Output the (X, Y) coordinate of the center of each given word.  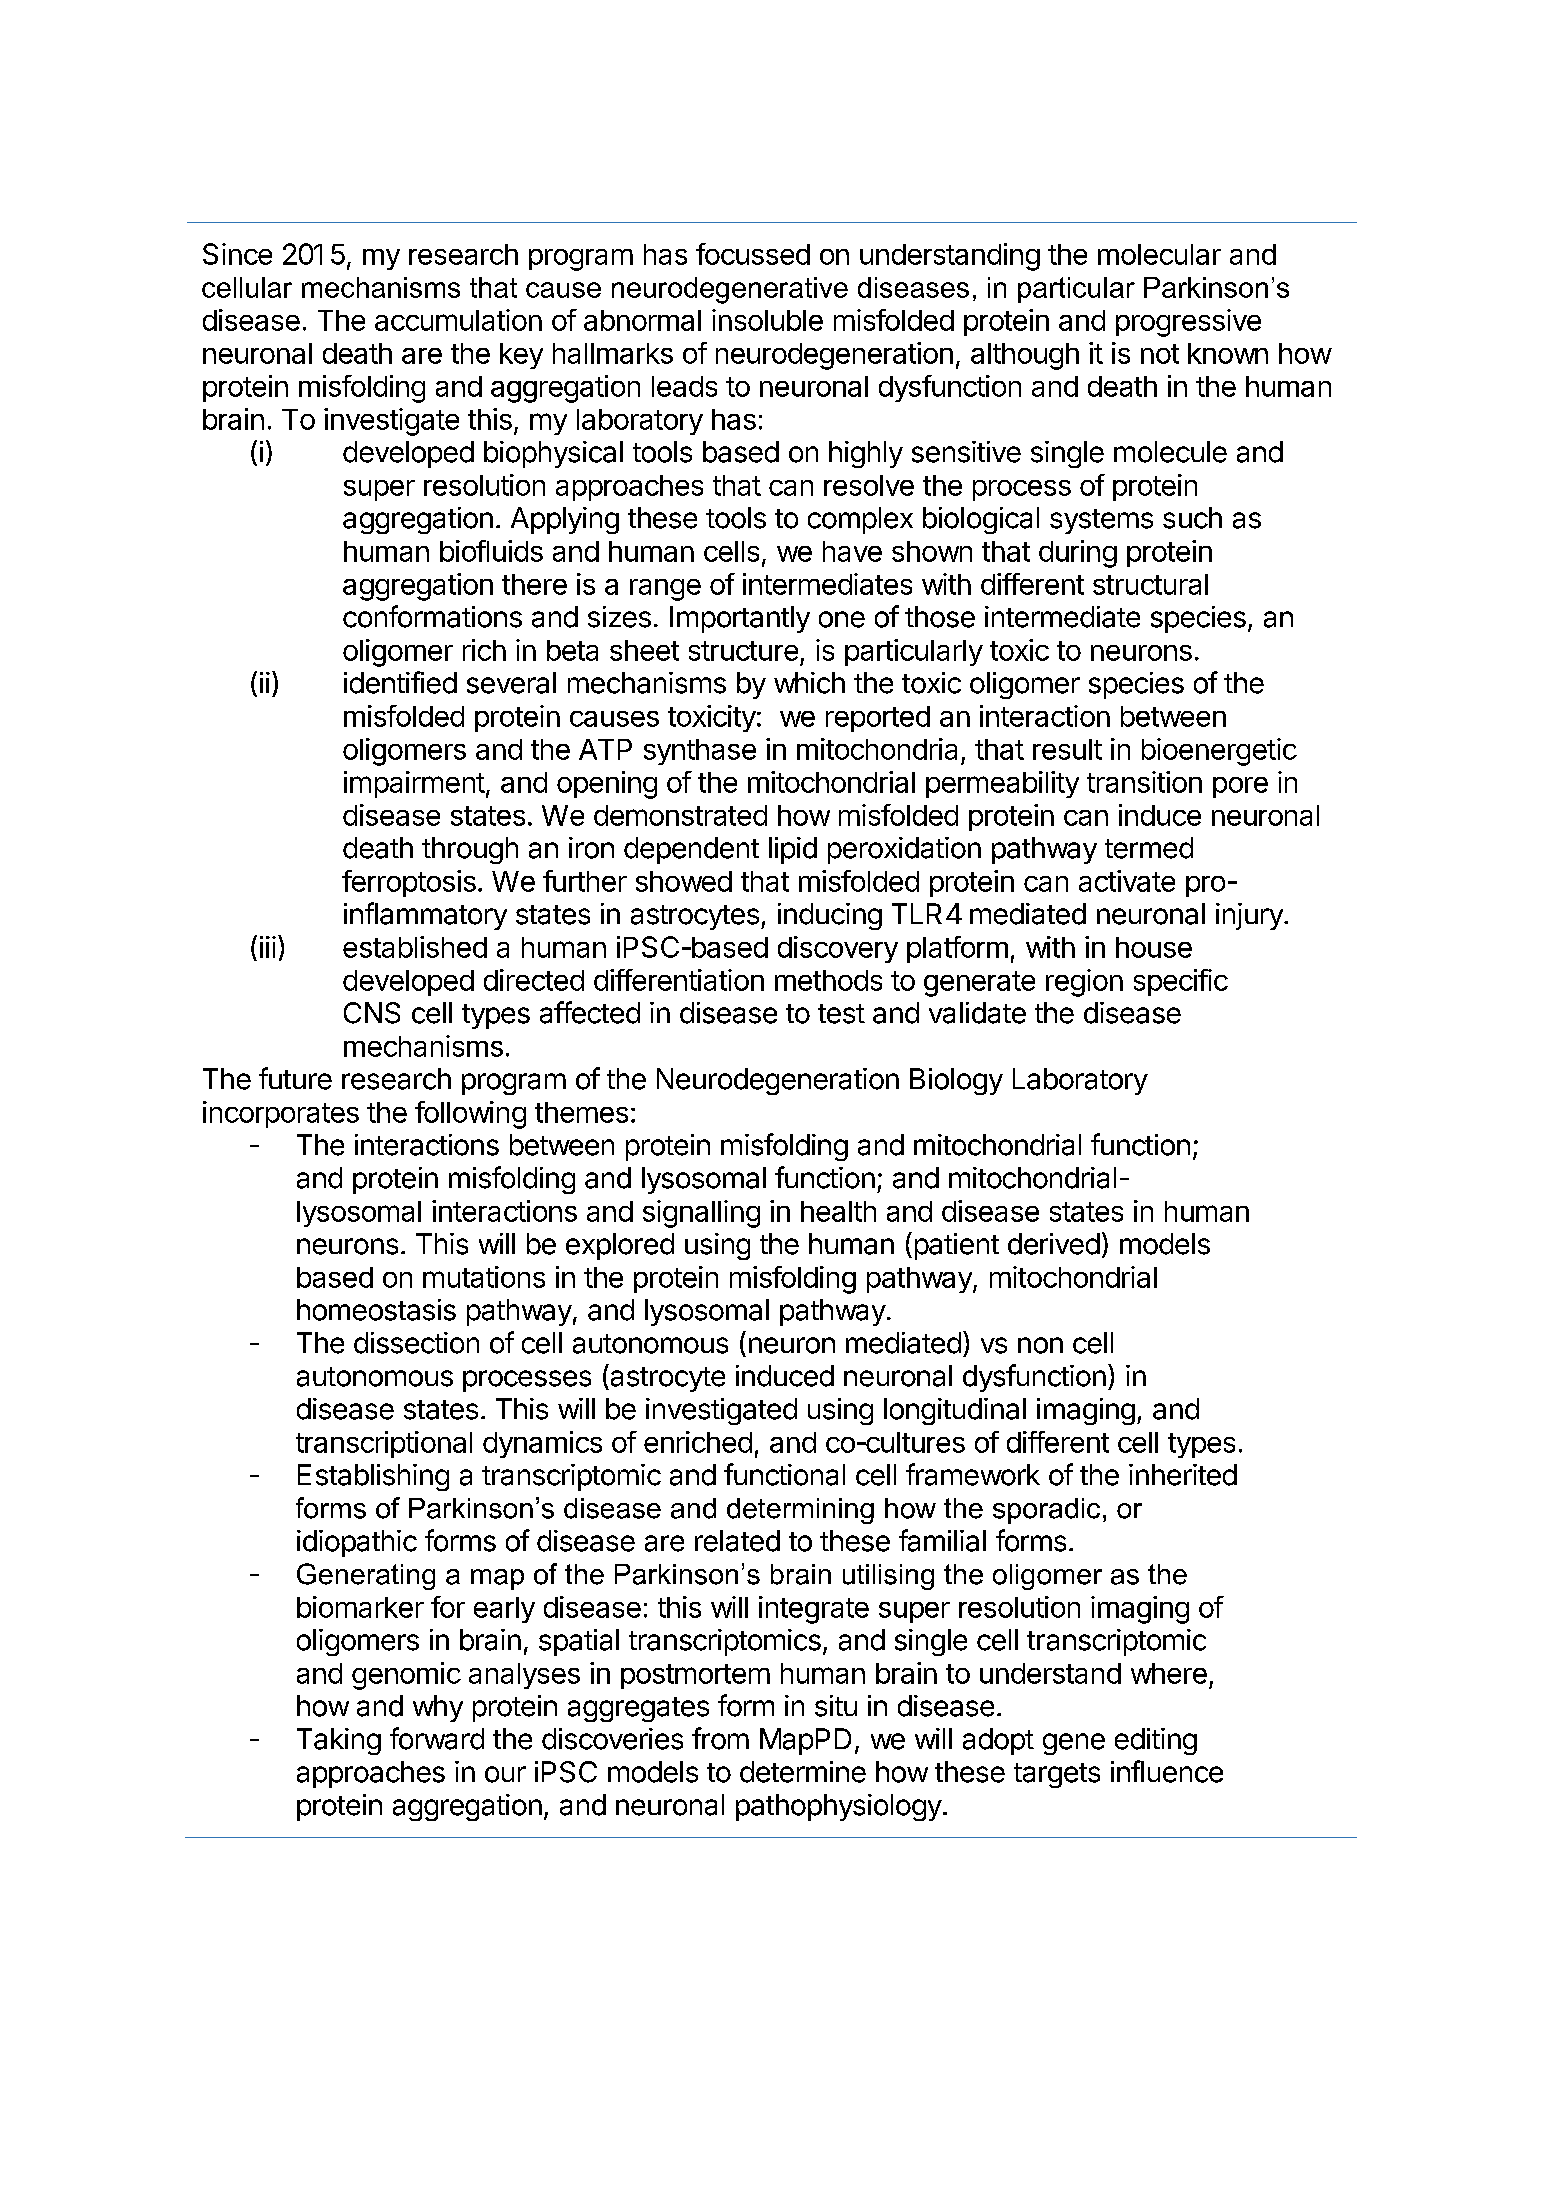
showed (684, 881)
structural (1150, 584)
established (415, 947)
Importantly (740, 619)
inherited (1183, 1475)
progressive (1188, 323)
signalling (701, 1214)
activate (1127, 881)
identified (400, 682)
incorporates (281, 1114)
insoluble (767, 320)
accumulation (458, 320)
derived (1054, 1244)
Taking (339, 1741)
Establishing (373, 1477)
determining (800, 1511)
